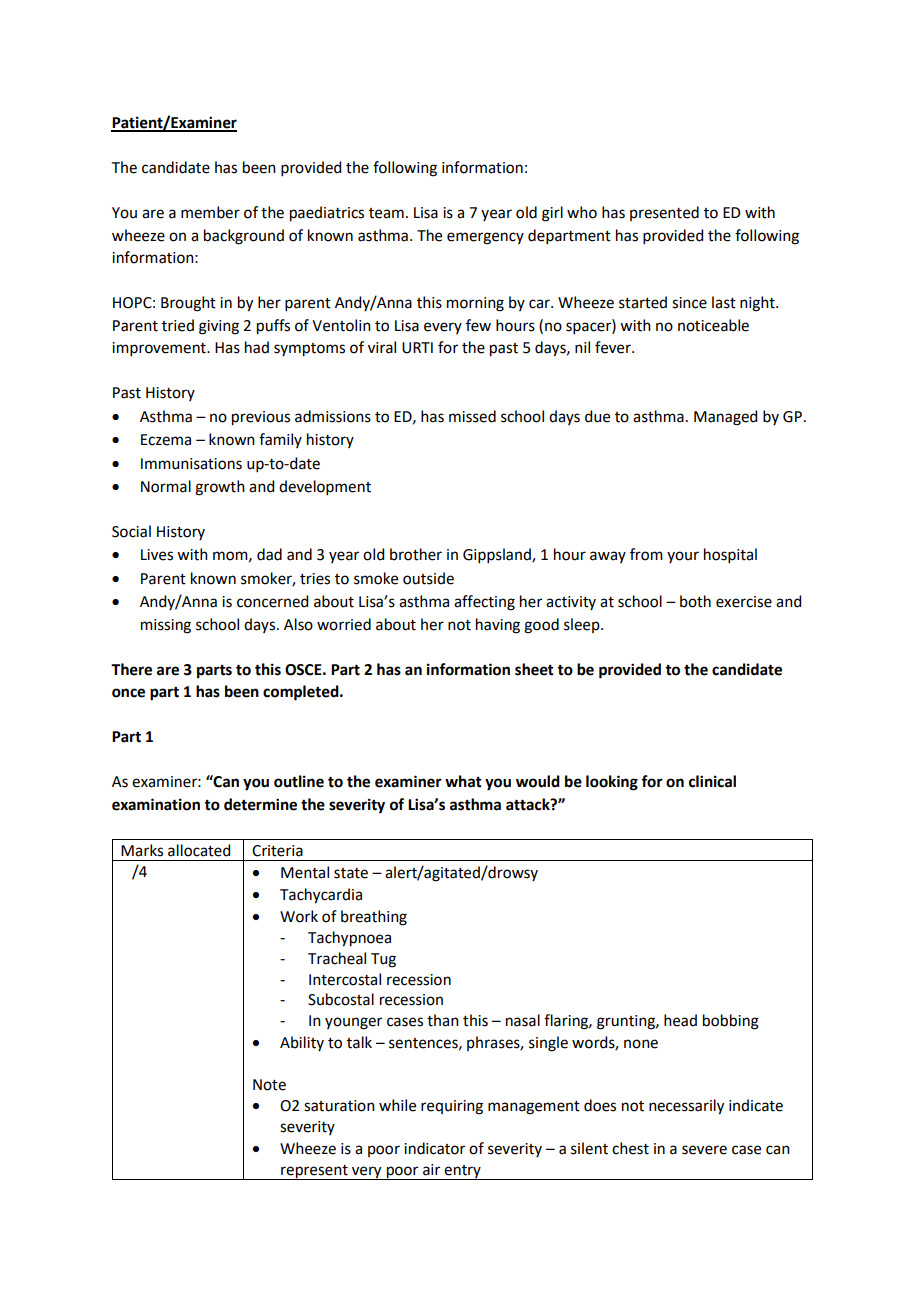  What do you see at coordinates (269, 1085) in the screenshot?
I see `Note` at bounding box center [269, 1085].
